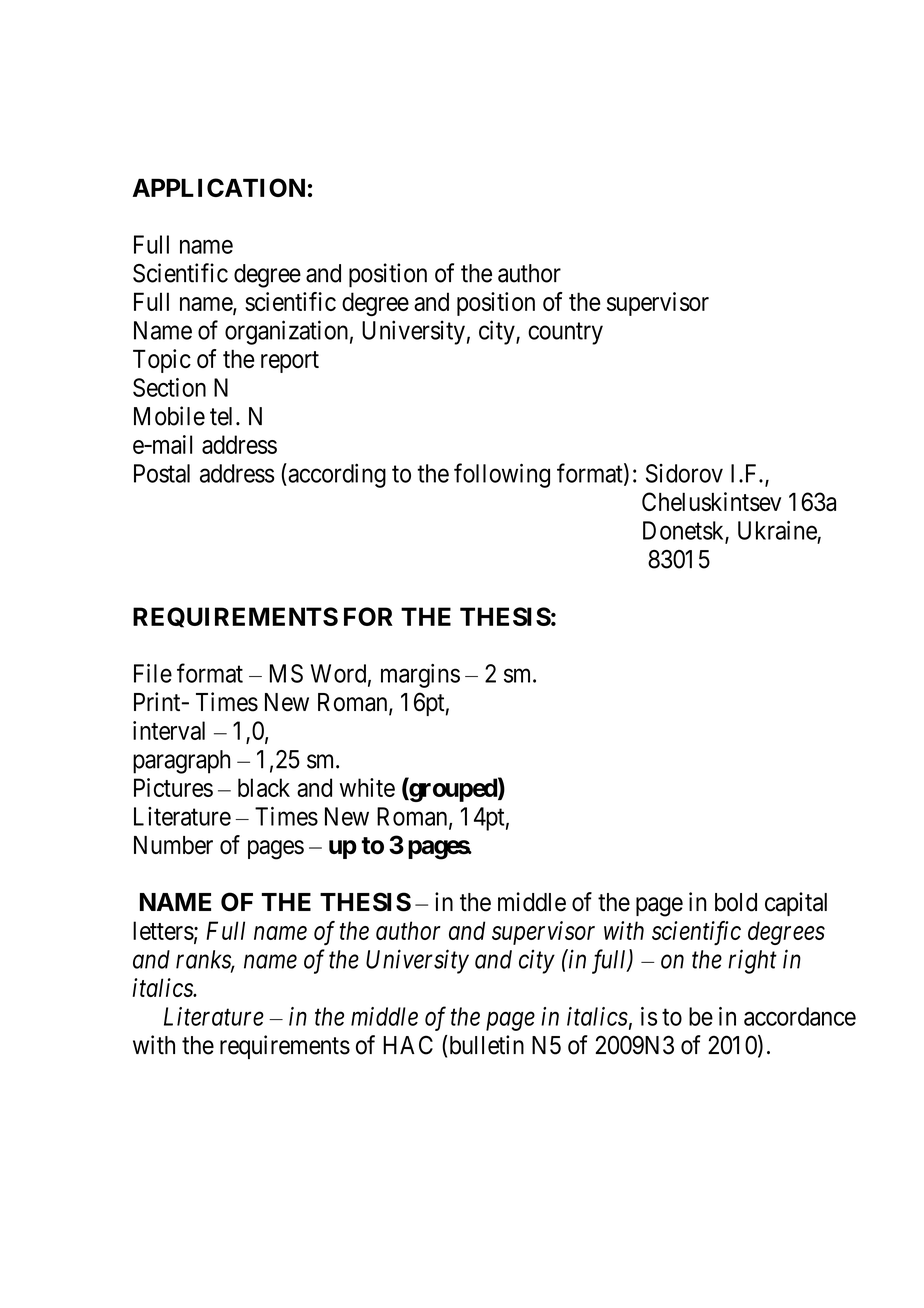  What do you see at coordinates (367, 787) in the screenshot?
I see `white` at bounding box center [367, 787].
